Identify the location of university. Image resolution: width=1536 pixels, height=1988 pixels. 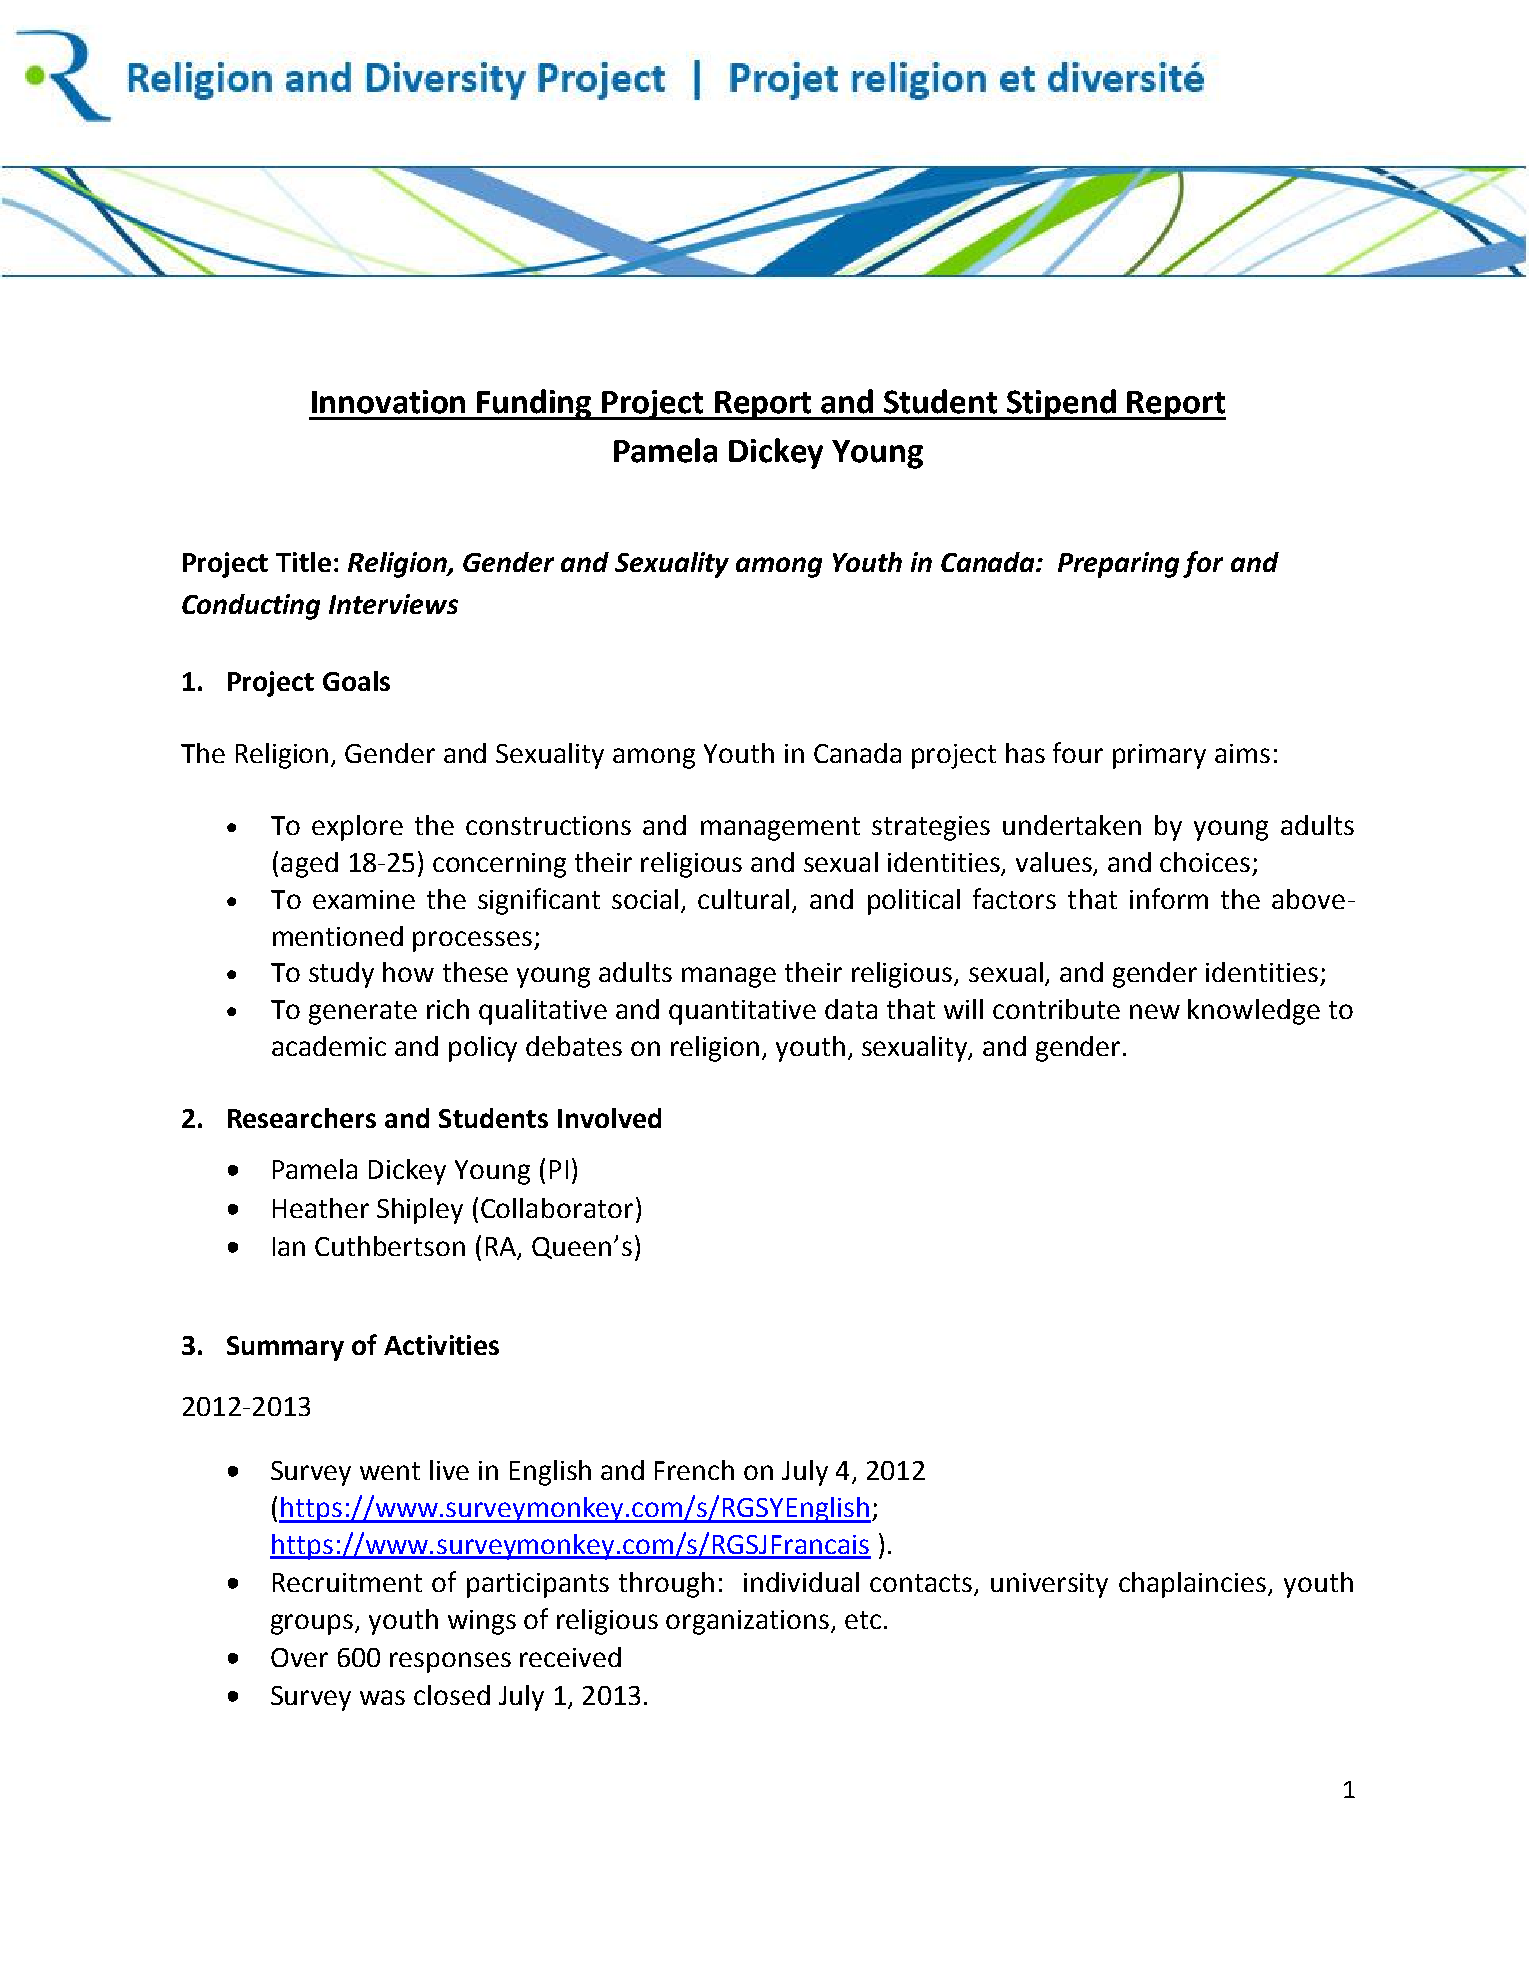
(1049, 1585).
